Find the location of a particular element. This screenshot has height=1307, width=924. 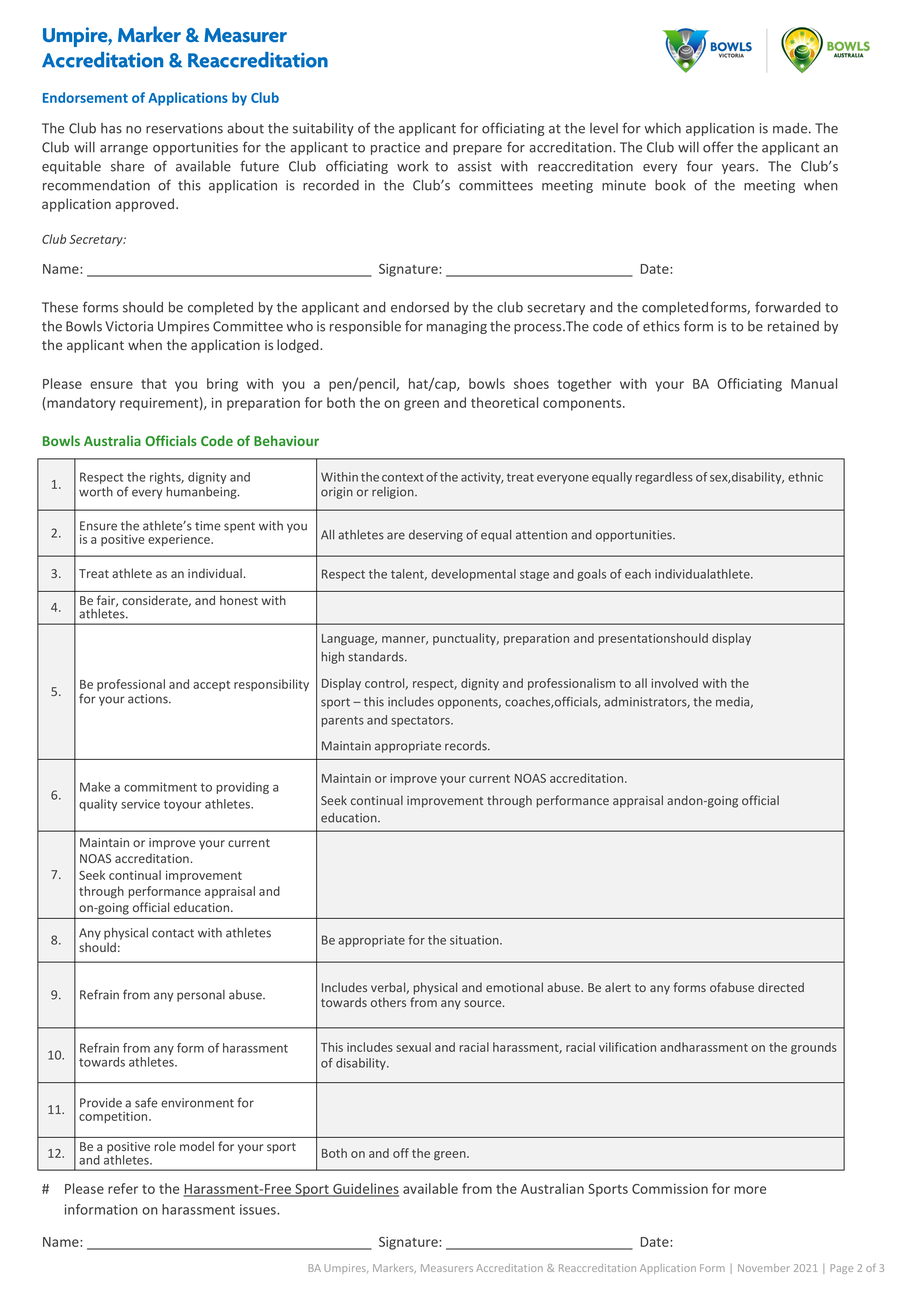

prepare is located at coordinates (477, 150).
